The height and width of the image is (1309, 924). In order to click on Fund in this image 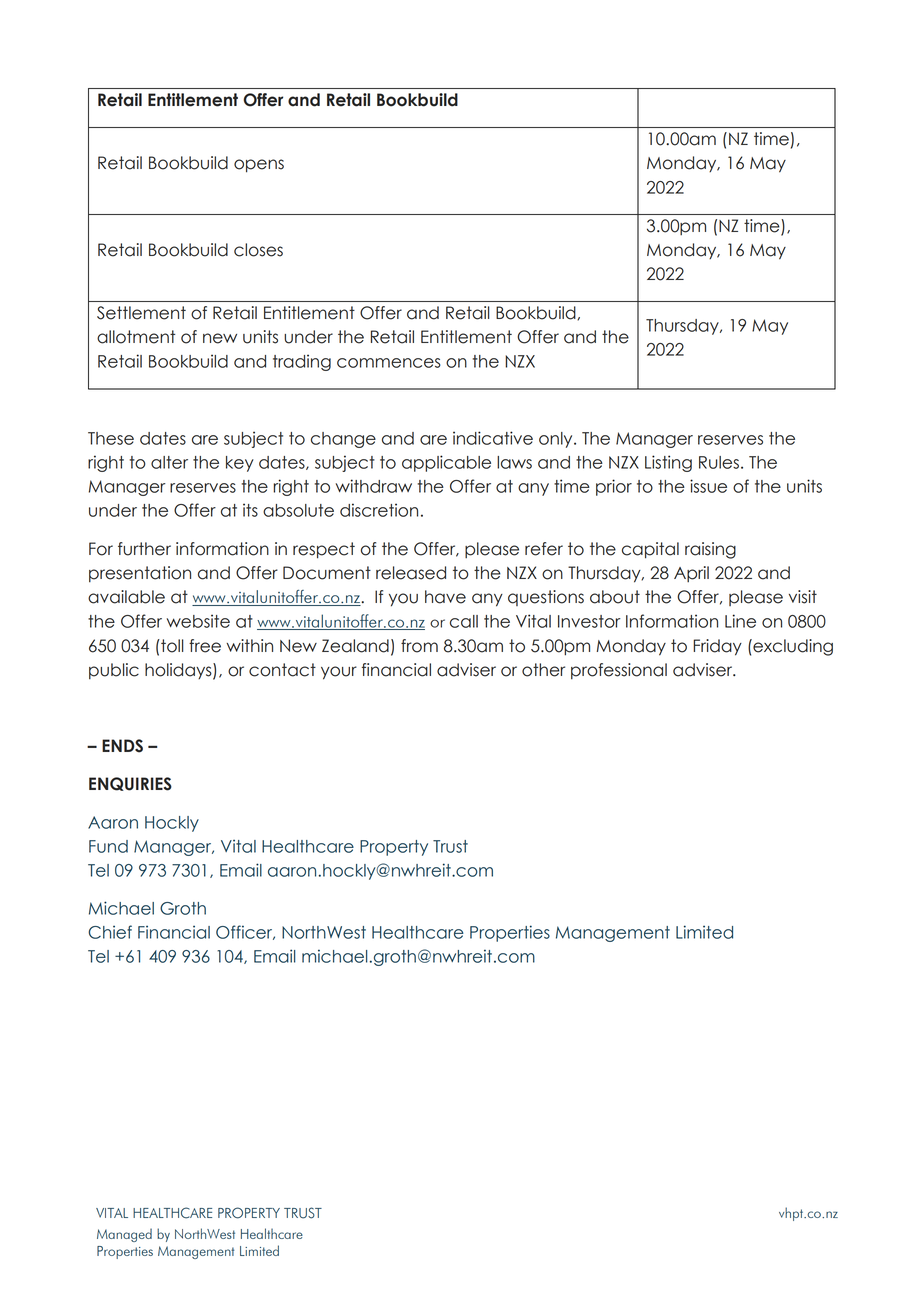, I will do `click(108, 846)`.
